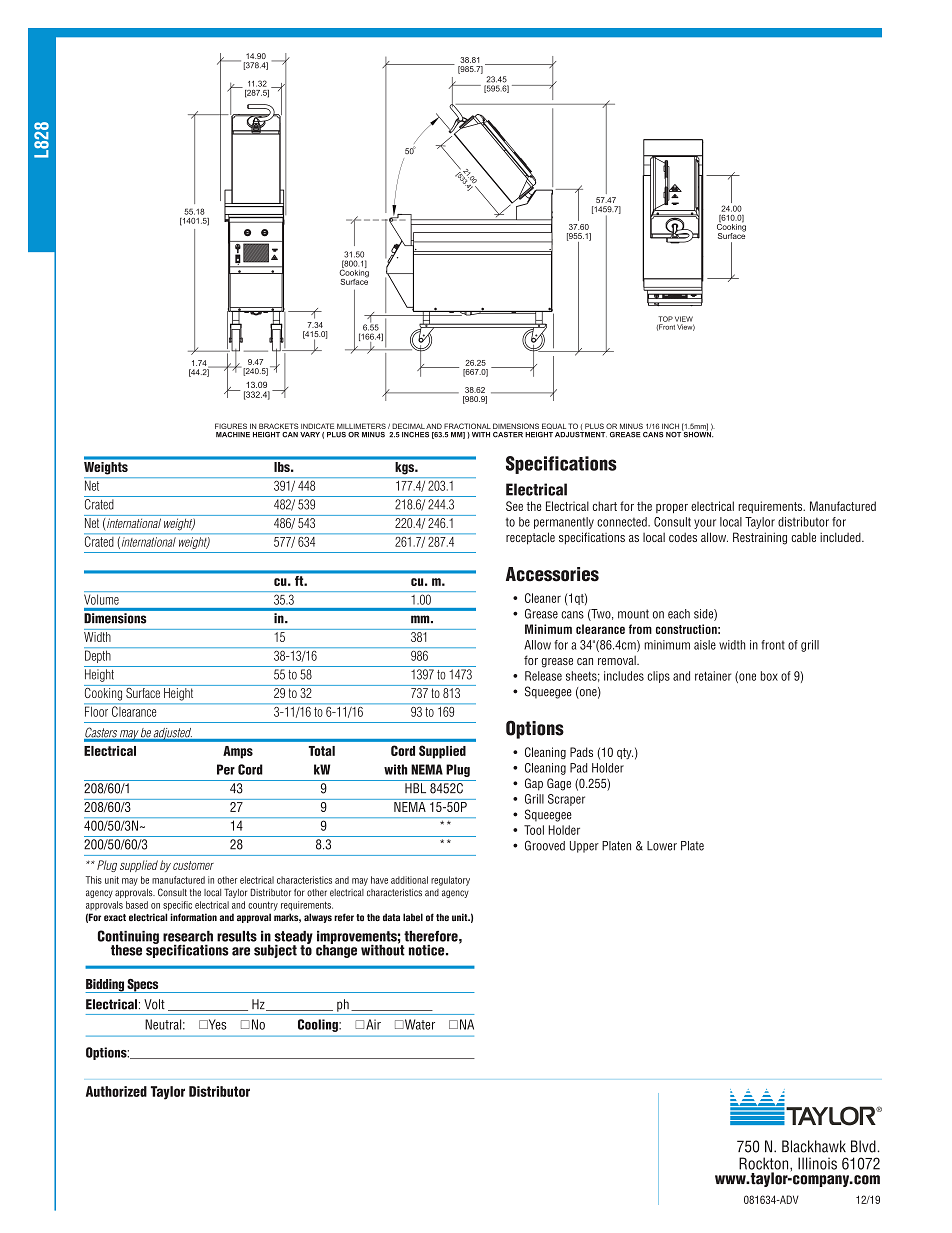 The image size is (952, 1233). Describe the element at coordinates (581, 752) in the screenshot. I see `Pads` at that location.
